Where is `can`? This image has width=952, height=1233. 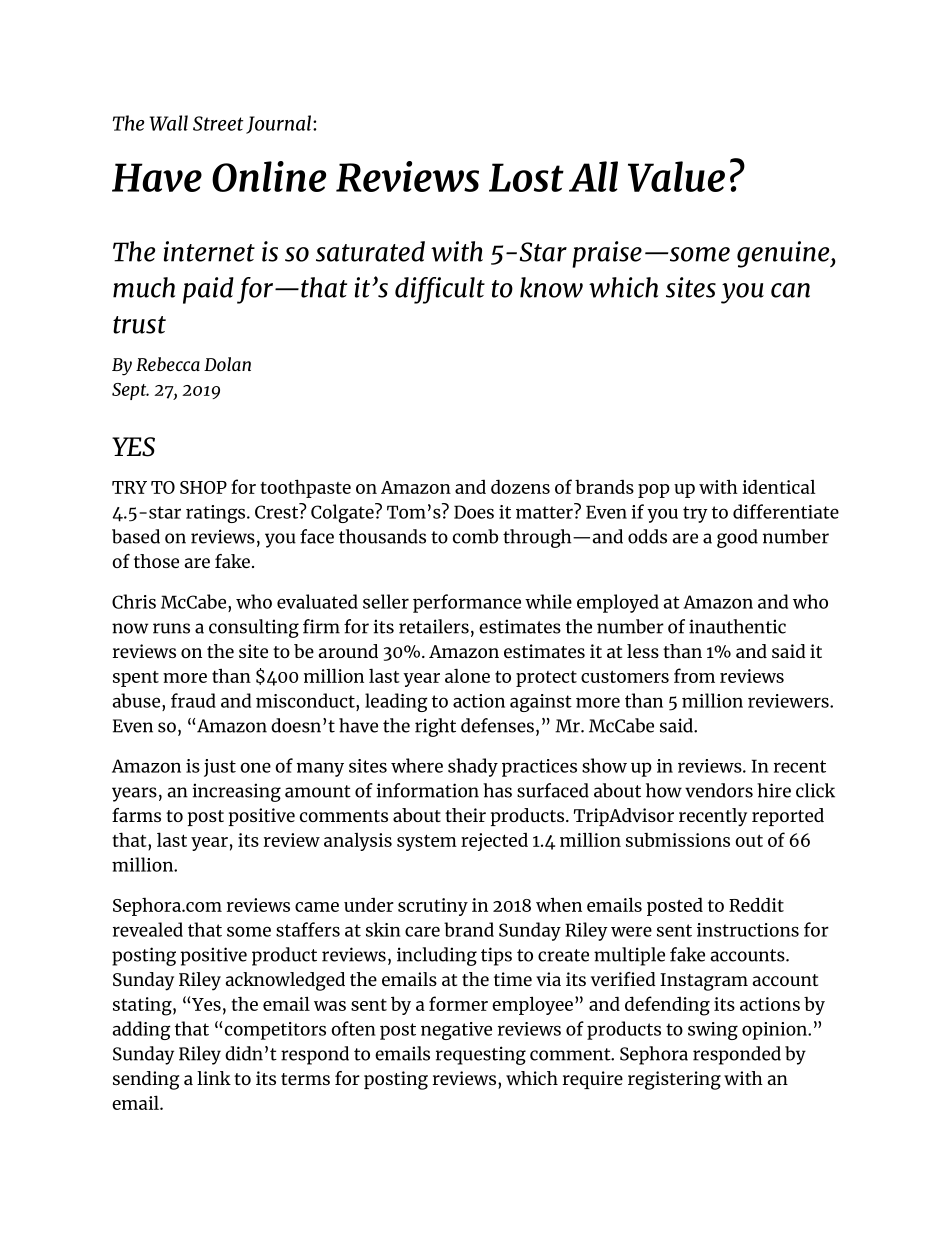
can is located at coordinates (790, 290).
